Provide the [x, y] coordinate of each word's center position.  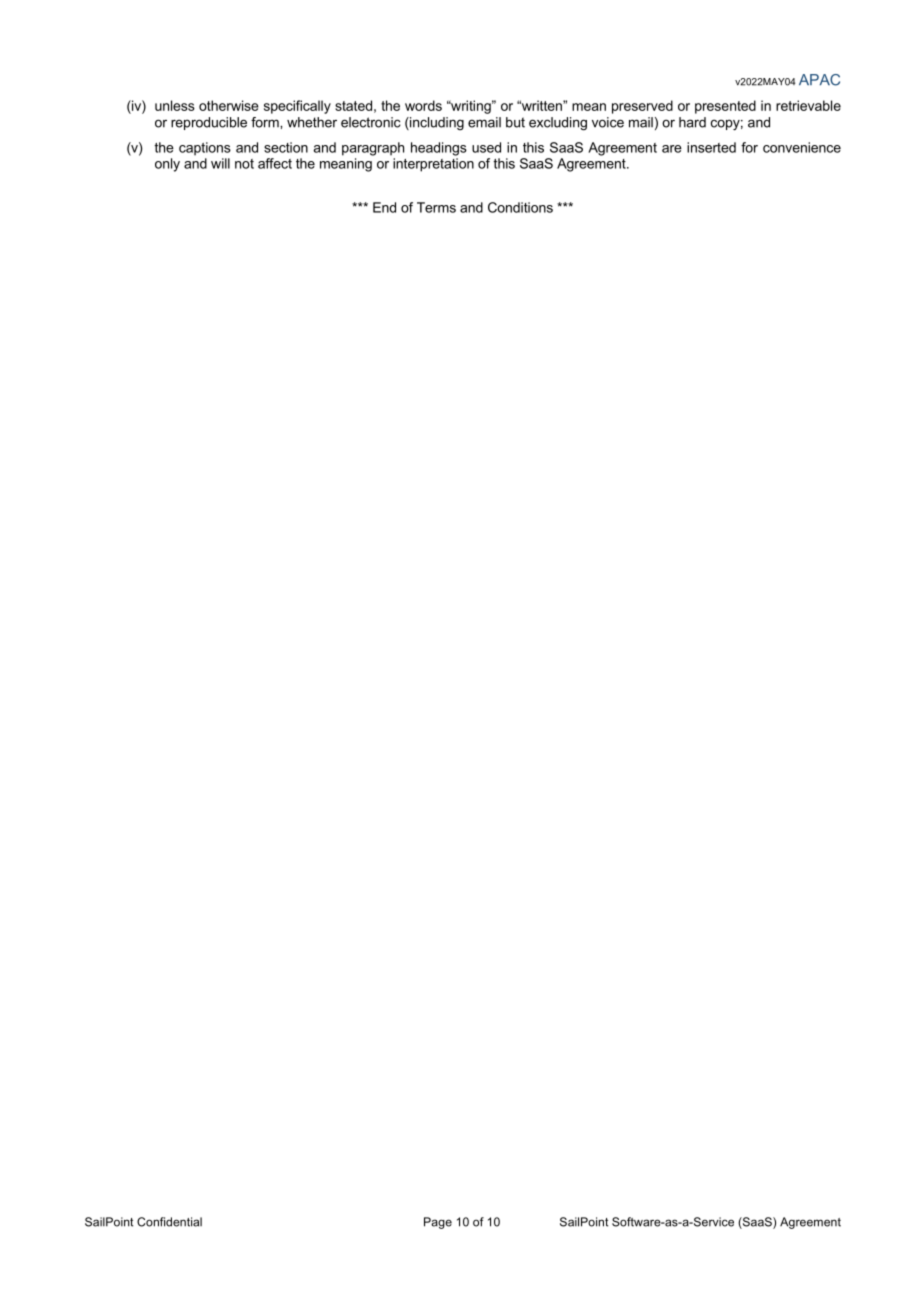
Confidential [169, 1222]
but [515, 122]
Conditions [520, 207]
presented [725, 107]
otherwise [229, 105]
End [384, 207]
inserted [711, 147]
